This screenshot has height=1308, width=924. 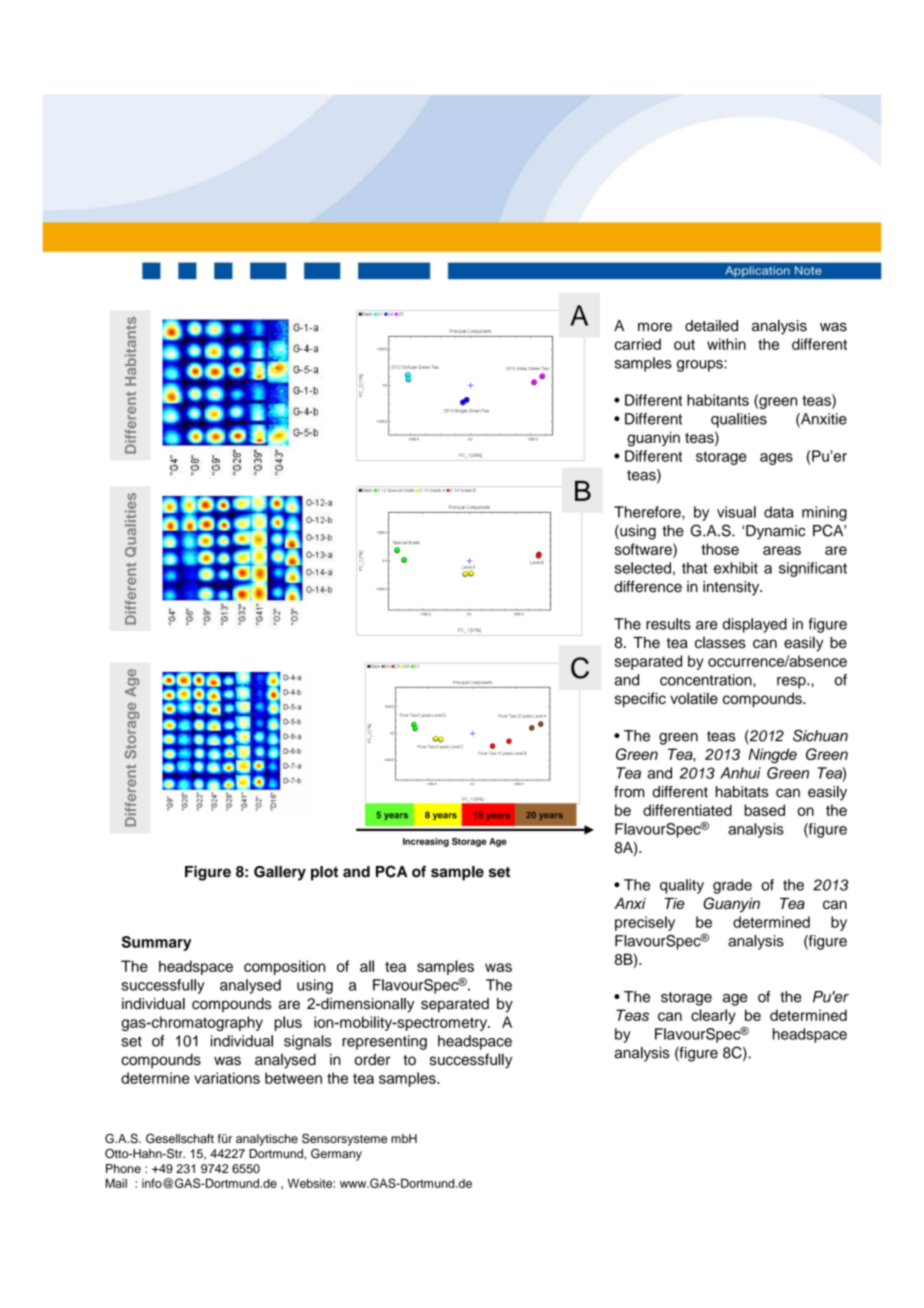 I want to click on software, so click(x=644, y=549).
